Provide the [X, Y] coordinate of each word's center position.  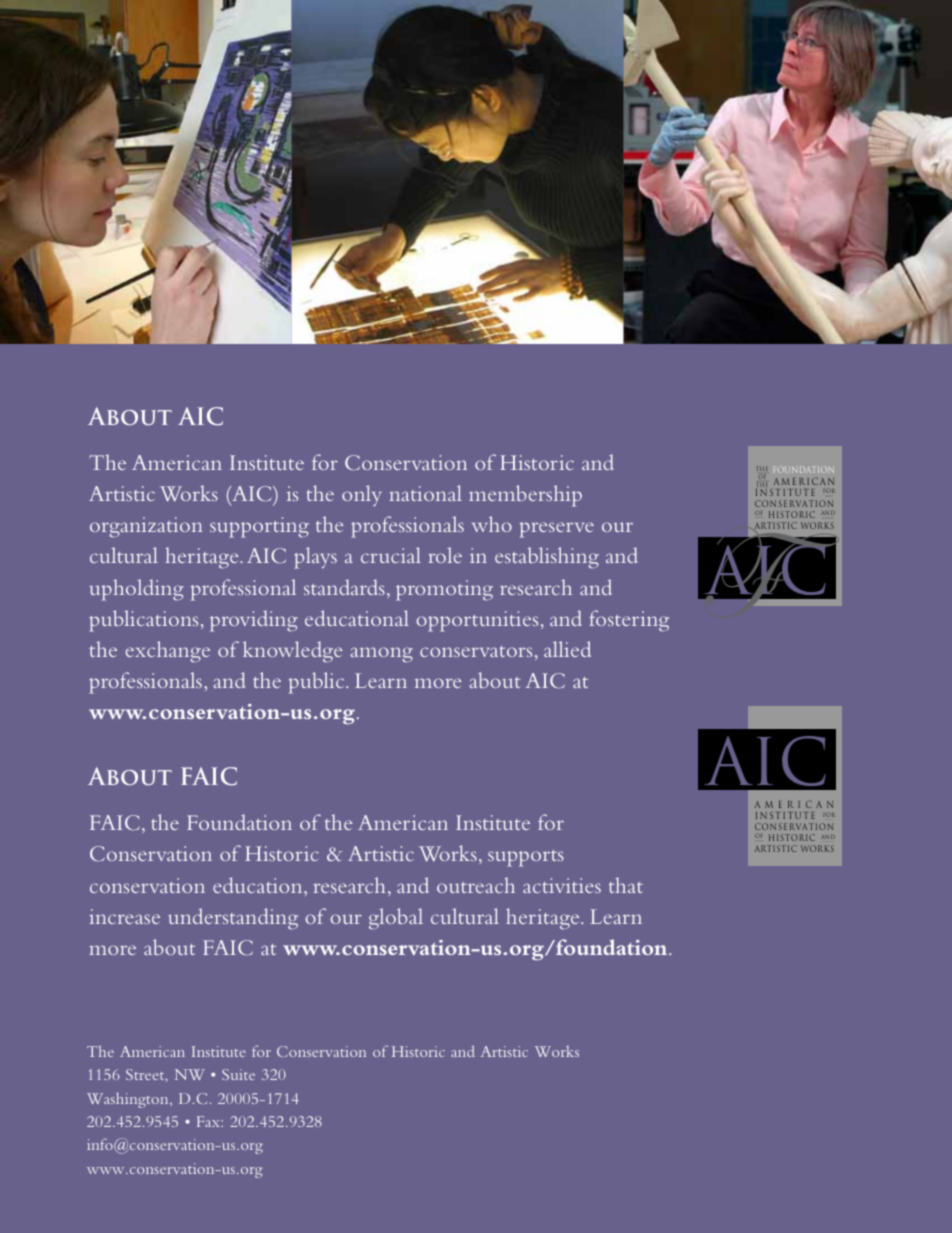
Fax [209, 1121]
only [362, 495]
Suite [238, 1074]
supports [526, 858]
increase [124, 916]
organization [146, 527]
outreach [476, 885]
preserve [556, 530]
